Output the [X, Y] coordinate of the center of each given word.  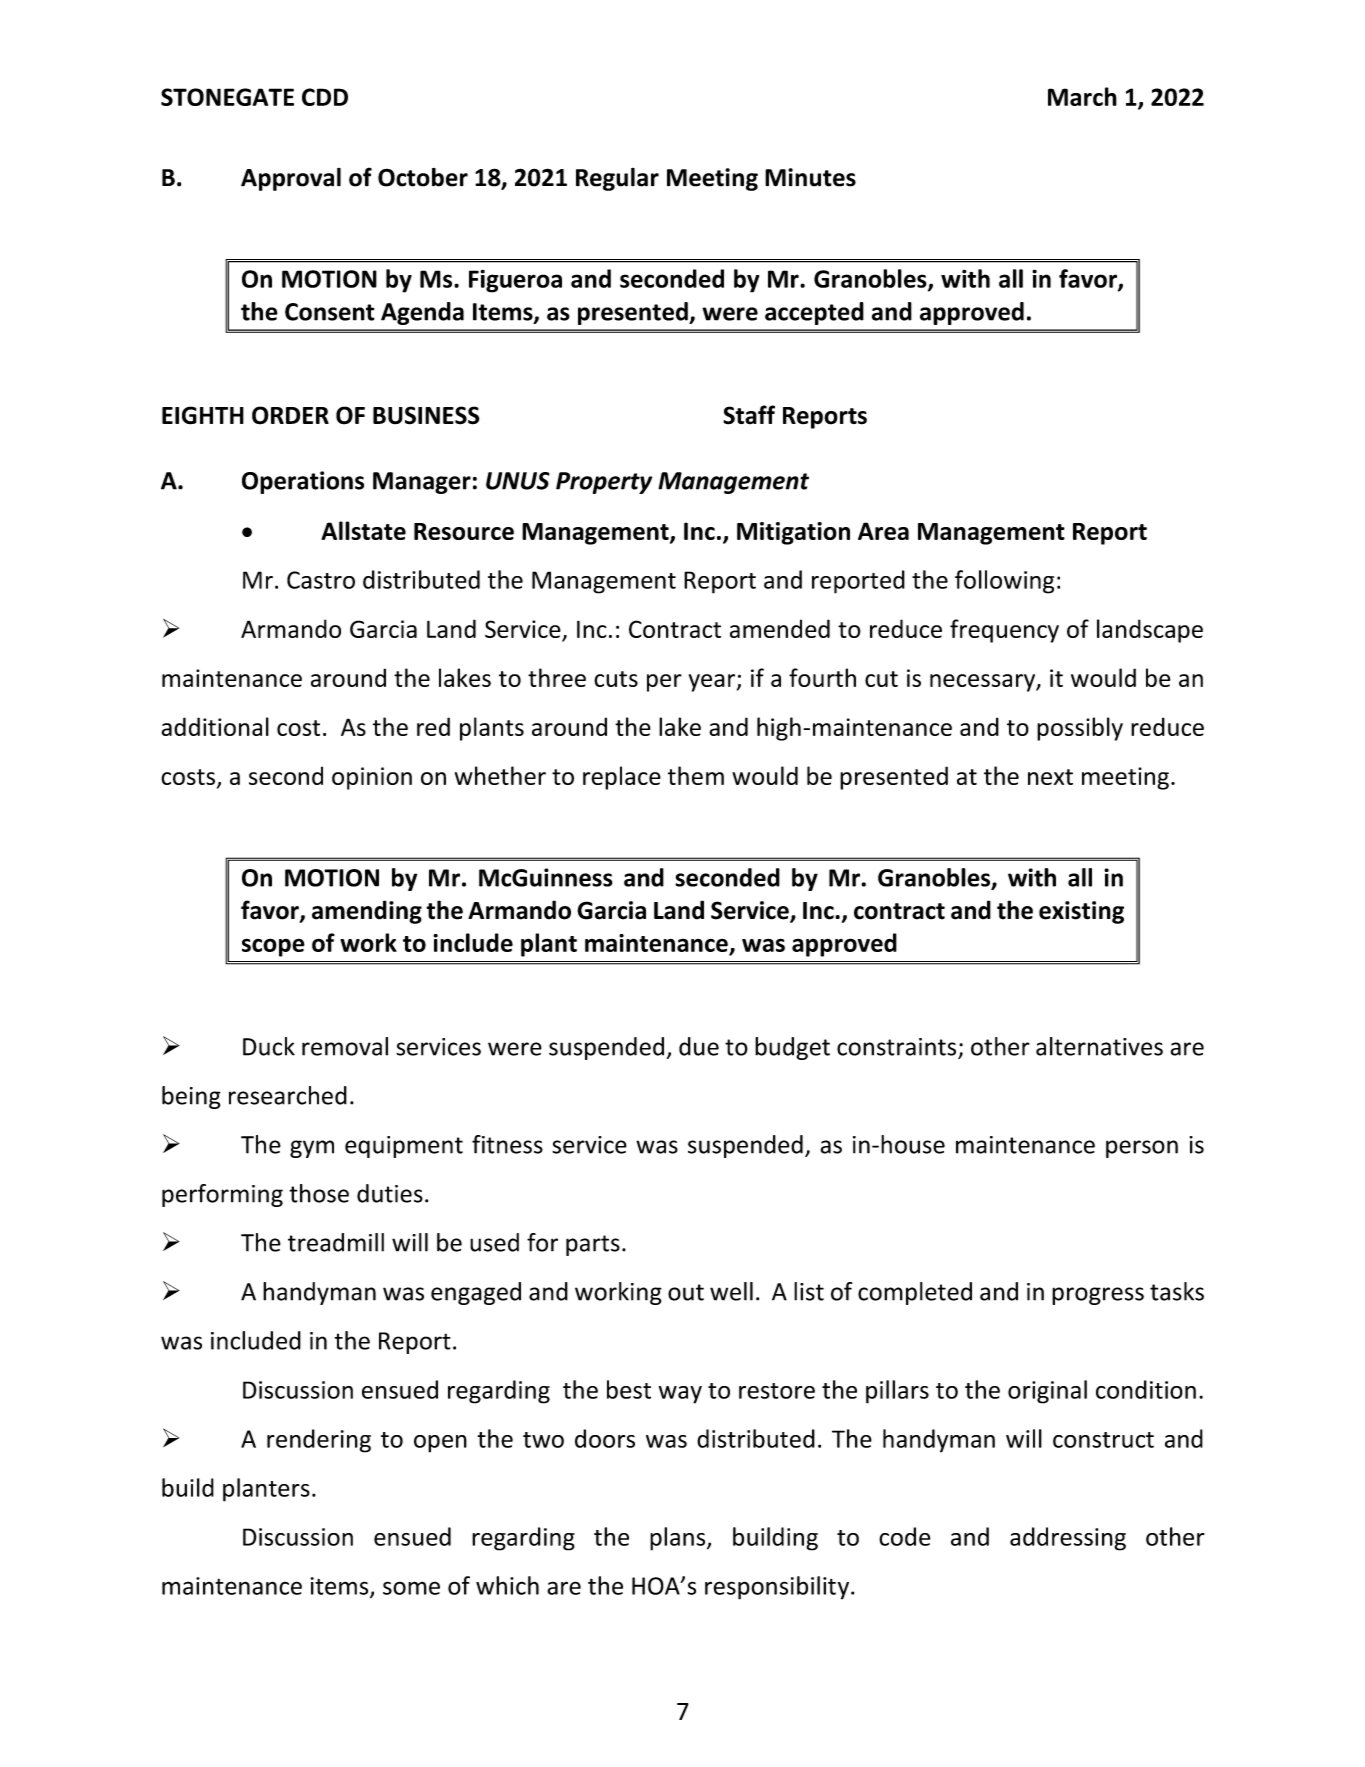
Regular [617, 179]
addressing [1068, 1539]
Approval [291, 179]
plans [679, 1539]
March [1082, 96]
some [411, 1588]
